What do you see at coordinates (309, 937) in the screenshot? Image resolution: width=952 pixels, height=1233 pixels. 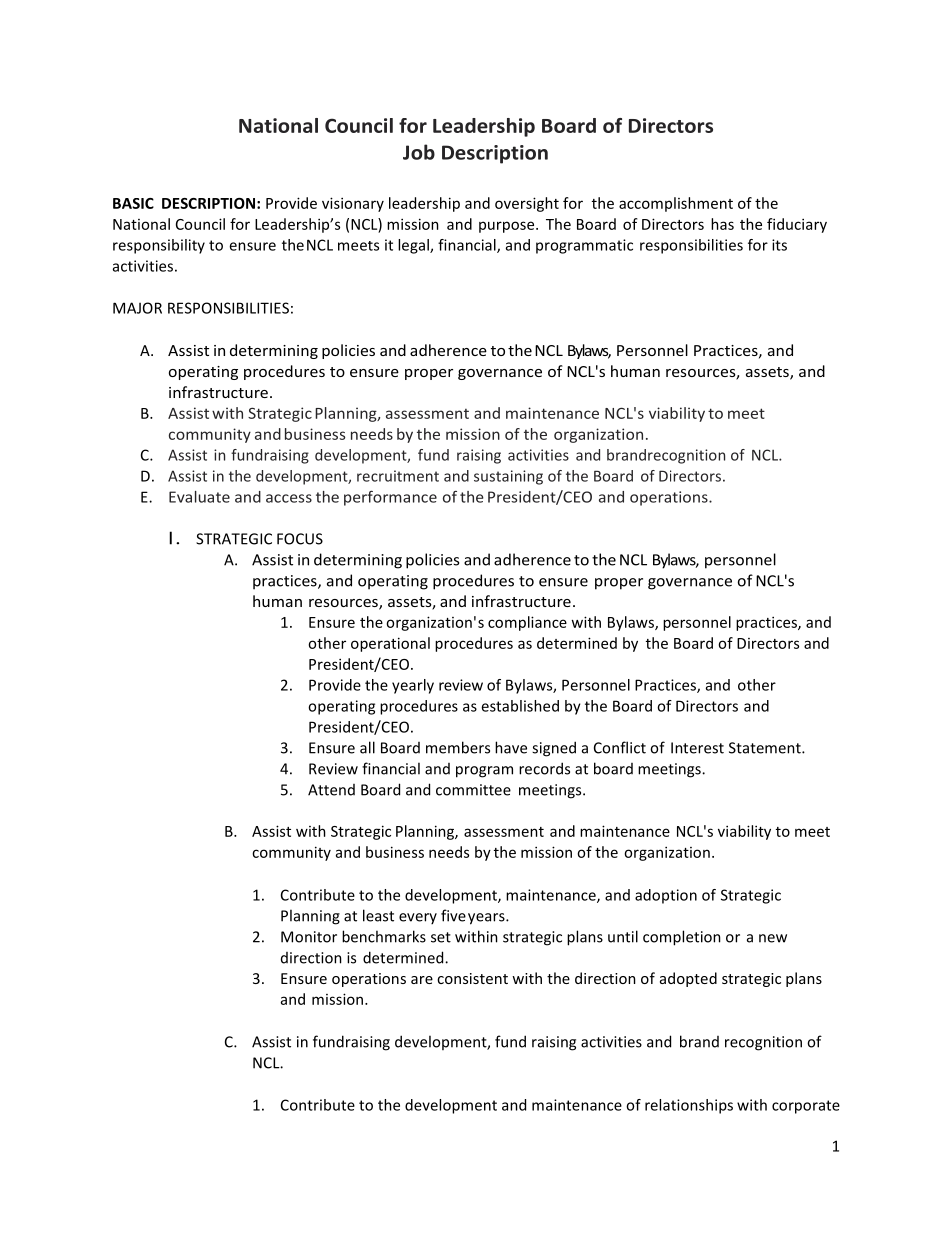 I see `Monitor` at bounding box center [309, 937].
